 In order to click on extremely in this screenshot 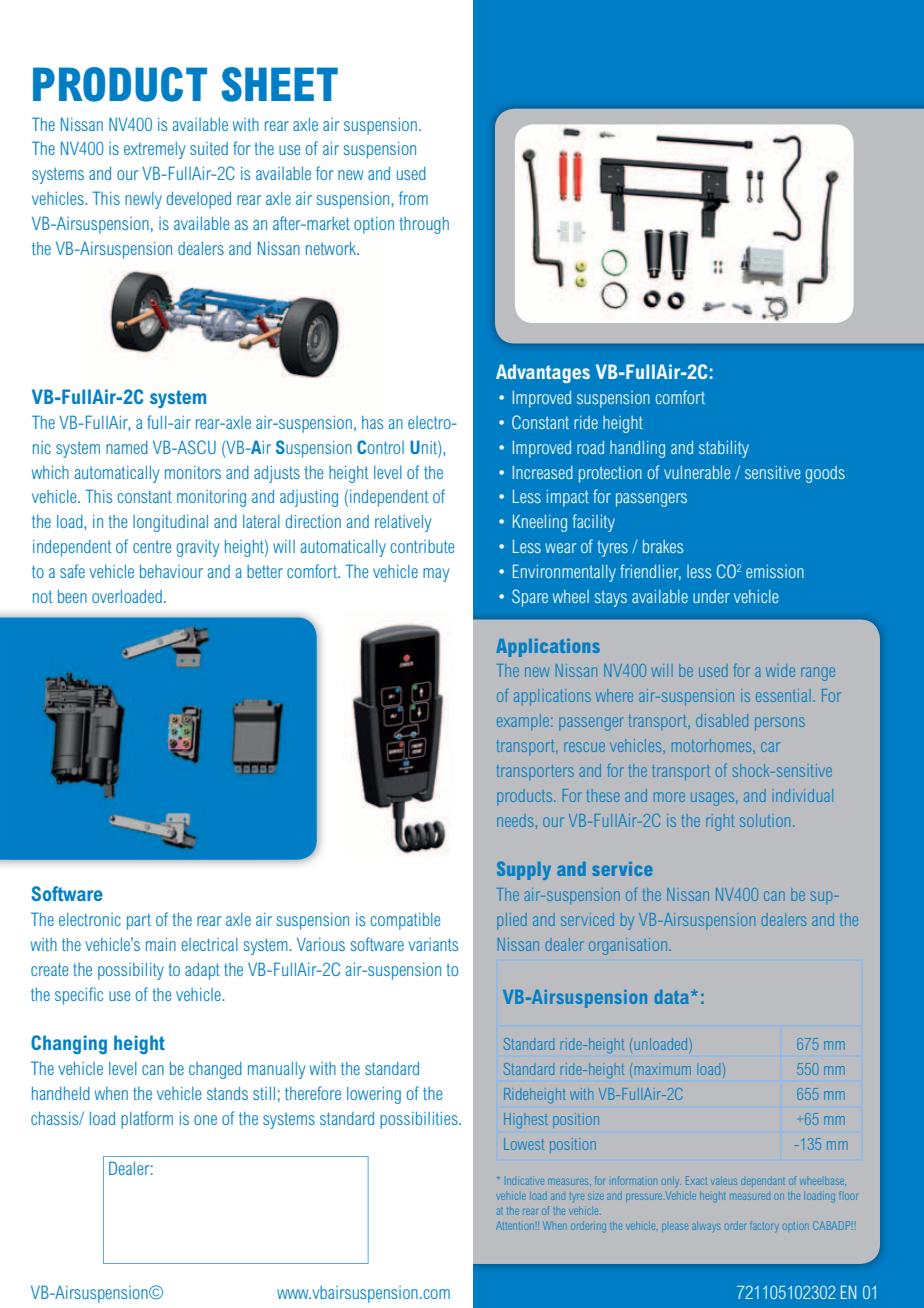, I will do `click(154, 150)`.
